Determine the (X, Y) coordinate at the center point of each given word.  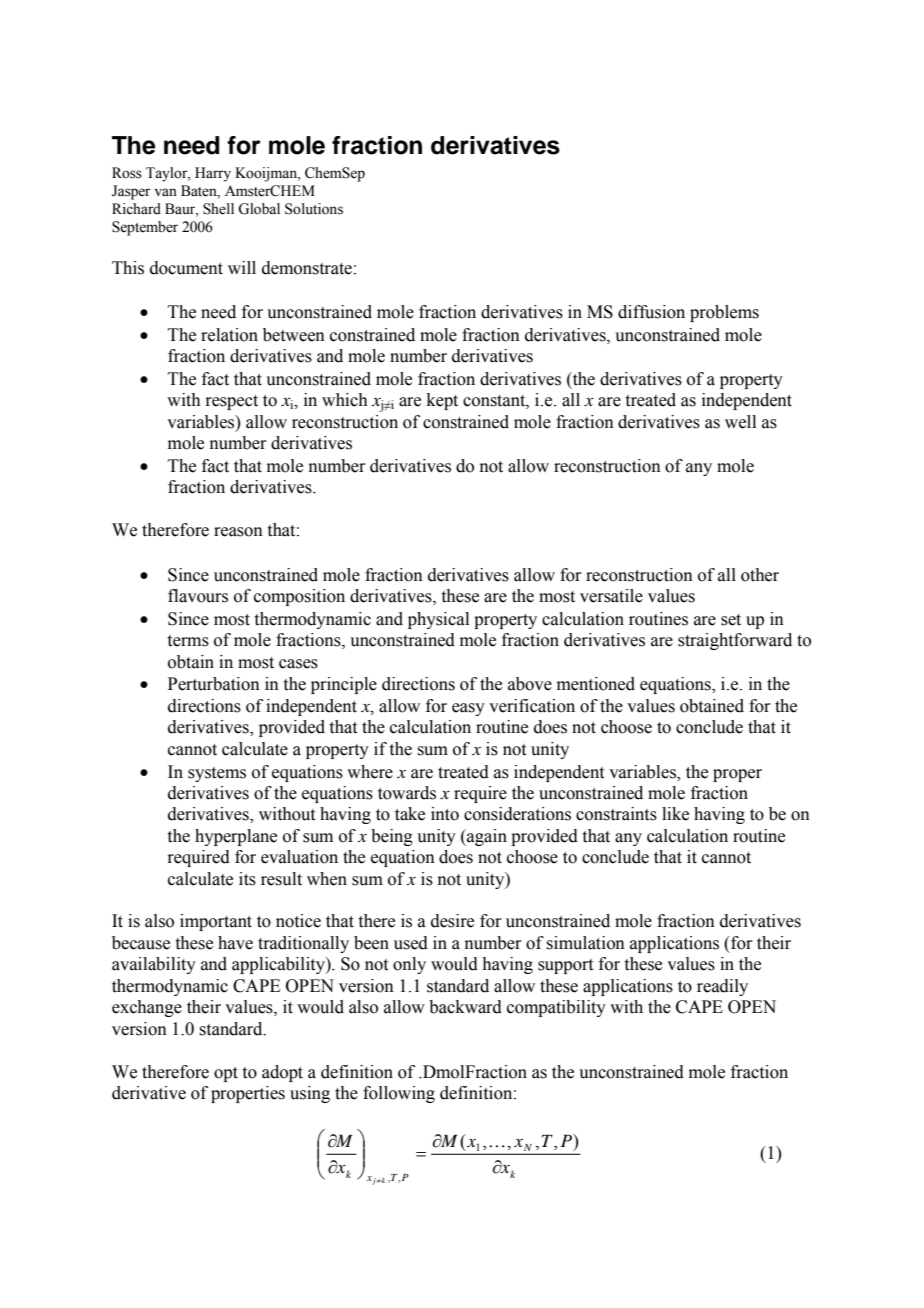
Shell (218, 209)
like (675, 814)
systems (217, 774)
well (740, 422)
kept (442, 401)
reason (238, 532)
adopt (282, 1073)
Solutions (314, 209)
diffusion (651, 312)
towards (407, 793)
